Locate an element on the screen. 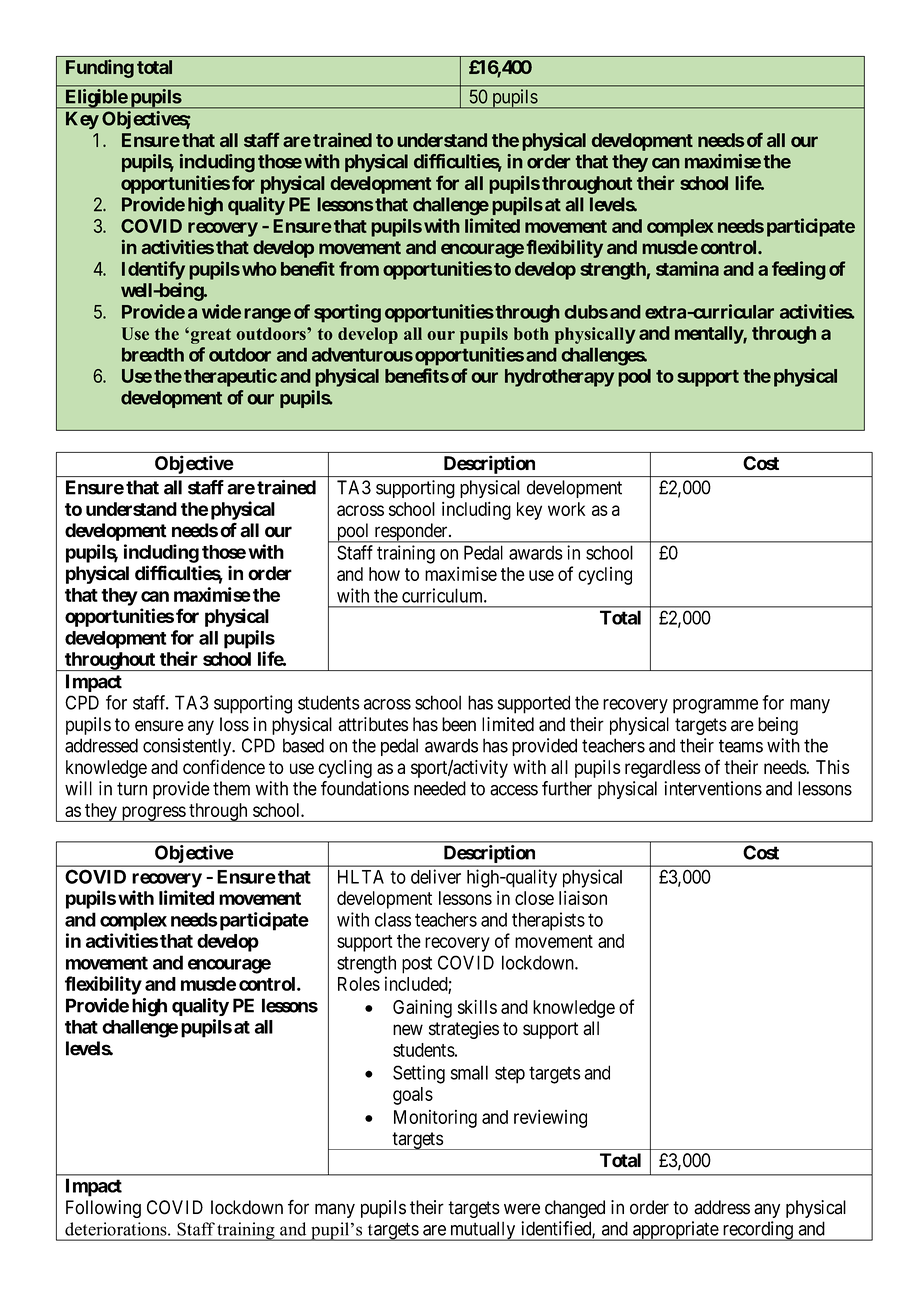 Image resolution: width=924 pixels, height=1308 pixels. programme is located at coordinates (715, 706).
